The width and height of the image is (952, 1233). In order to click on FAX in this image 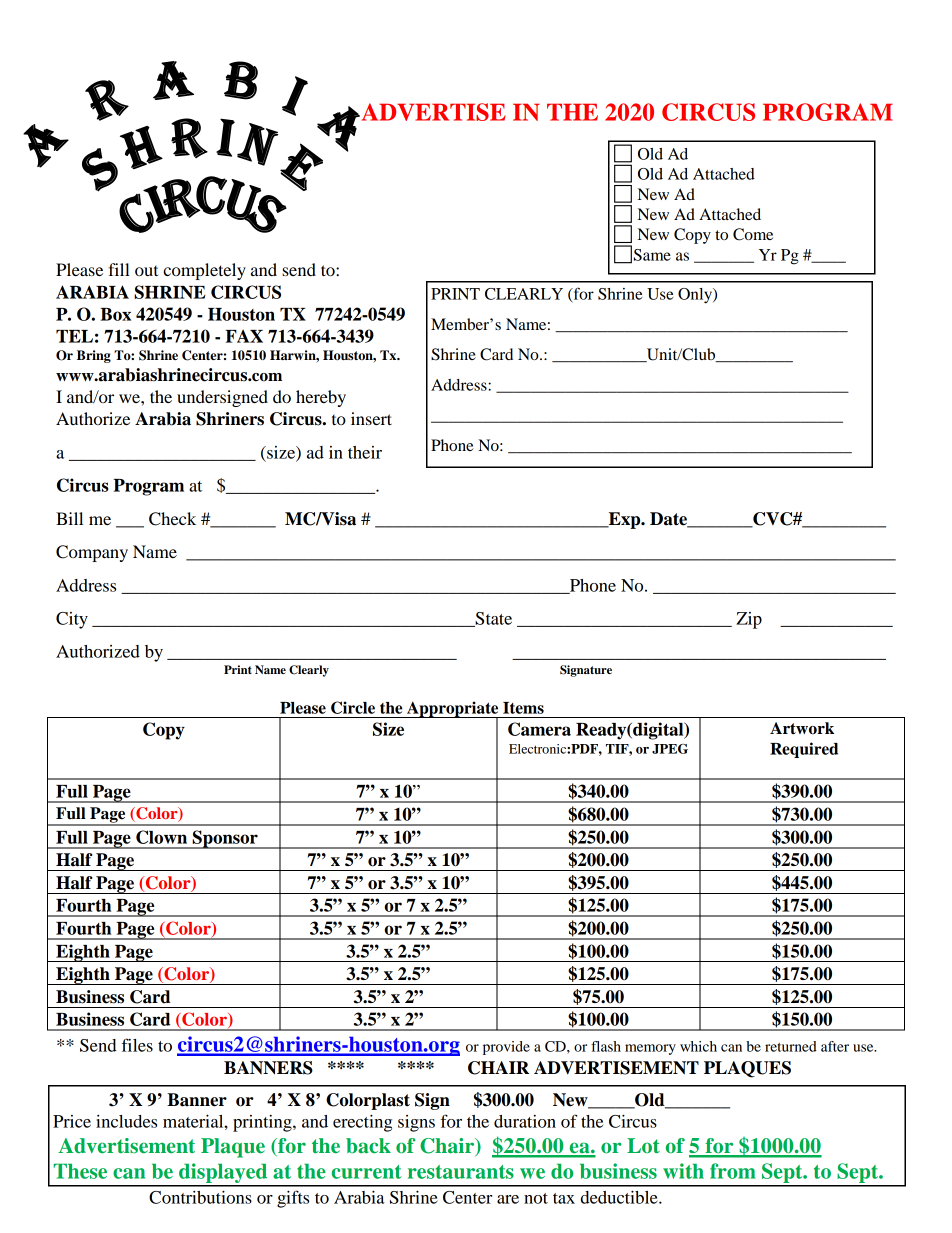, I will do `click(244, 336)`.
